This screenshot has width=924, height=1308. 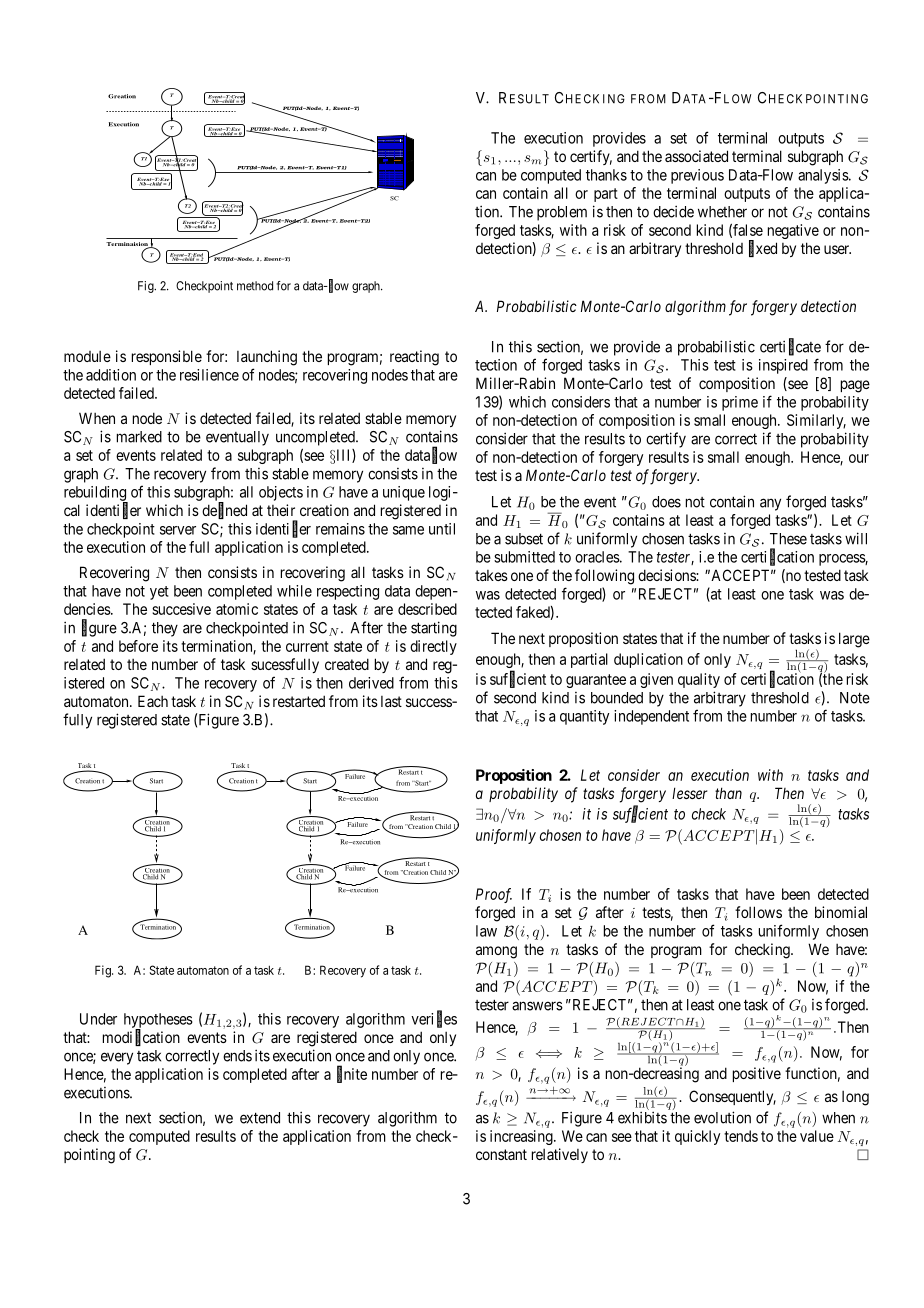 What do you see at coordinates (722, 212) in the screenshot?
I see `whether` at bounding box center [722, 212].
